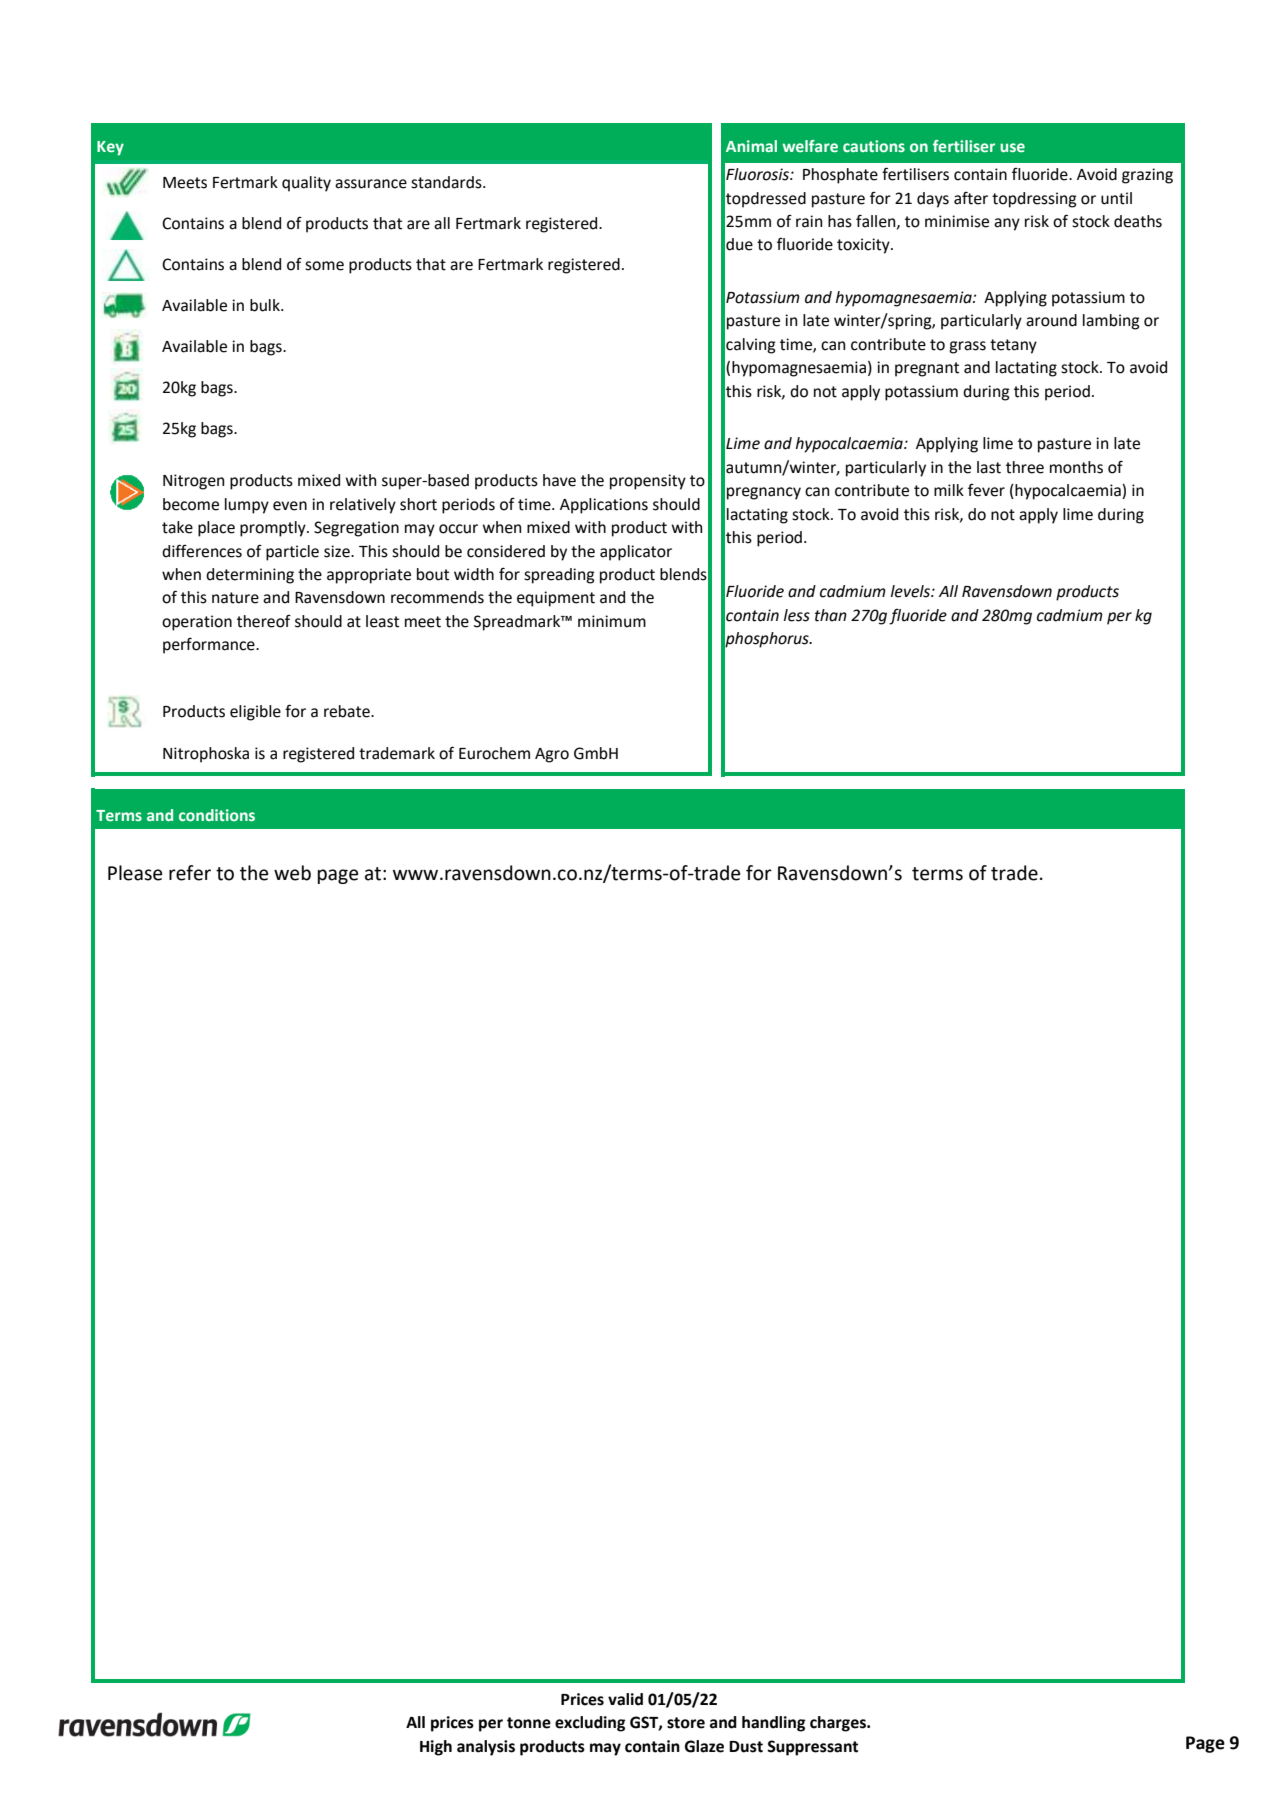 The image size is (1278, 1807). Describe the element at coordinates (250, 576) in the screenshot. I see `determining` at that location.
